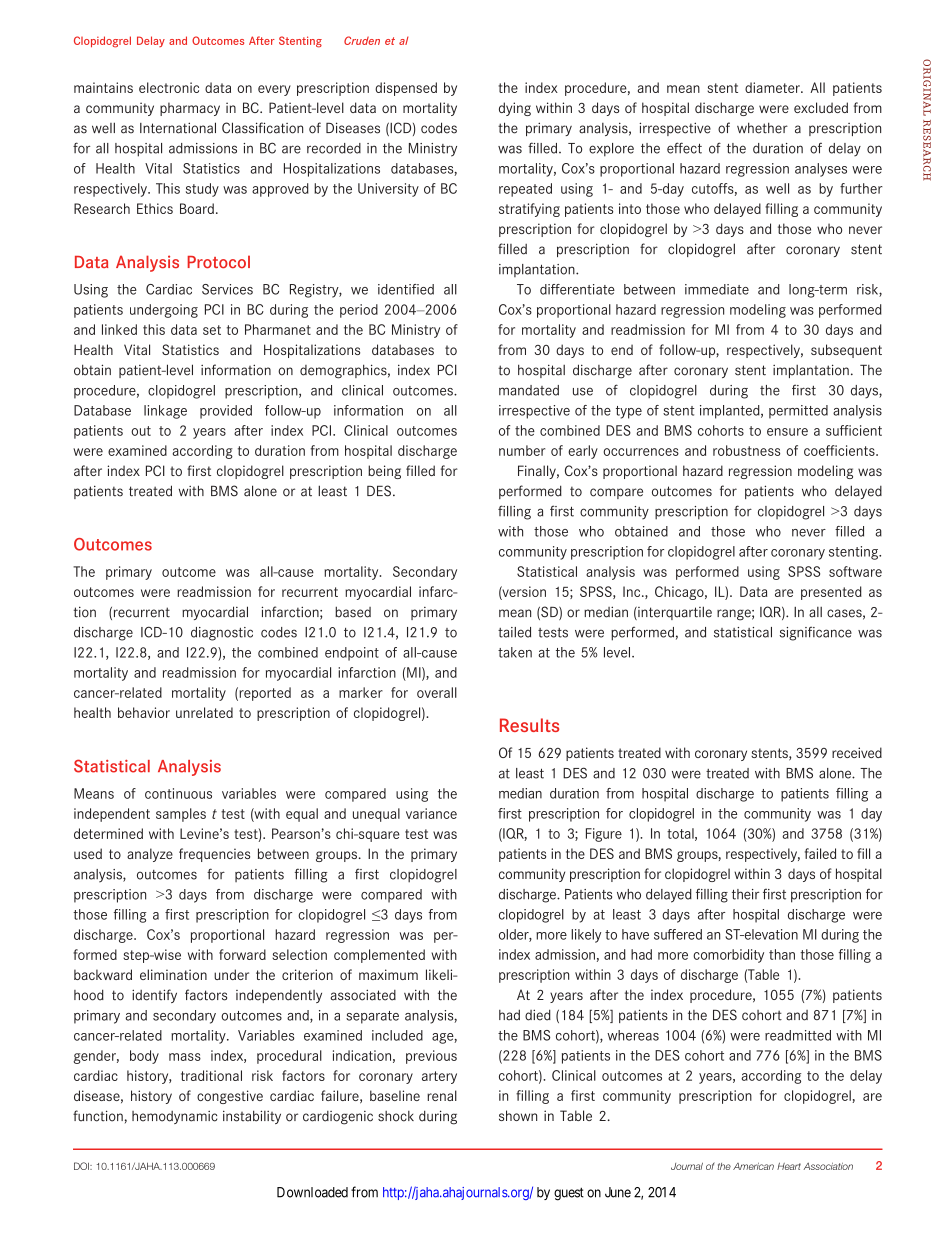 This page has height=1233, width=952. What do you see at coordinates (515, 652) in the page?
I see `taken` at bounding box center [515, 652].
